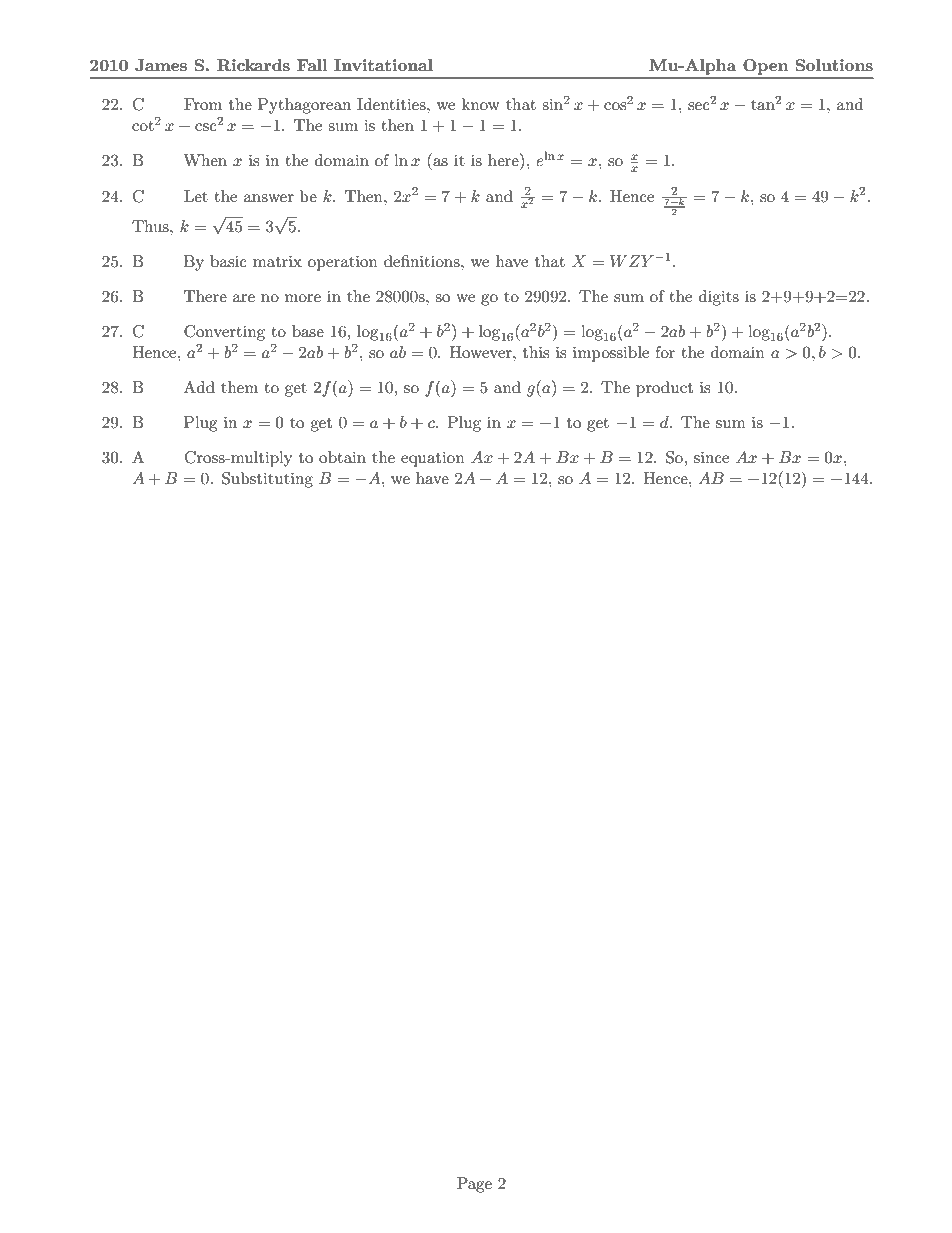 This screenshot has height=1233, width=952. Describe the element at coordinates (267, 480) in the screenshot. I see `Substituting` at that location.
